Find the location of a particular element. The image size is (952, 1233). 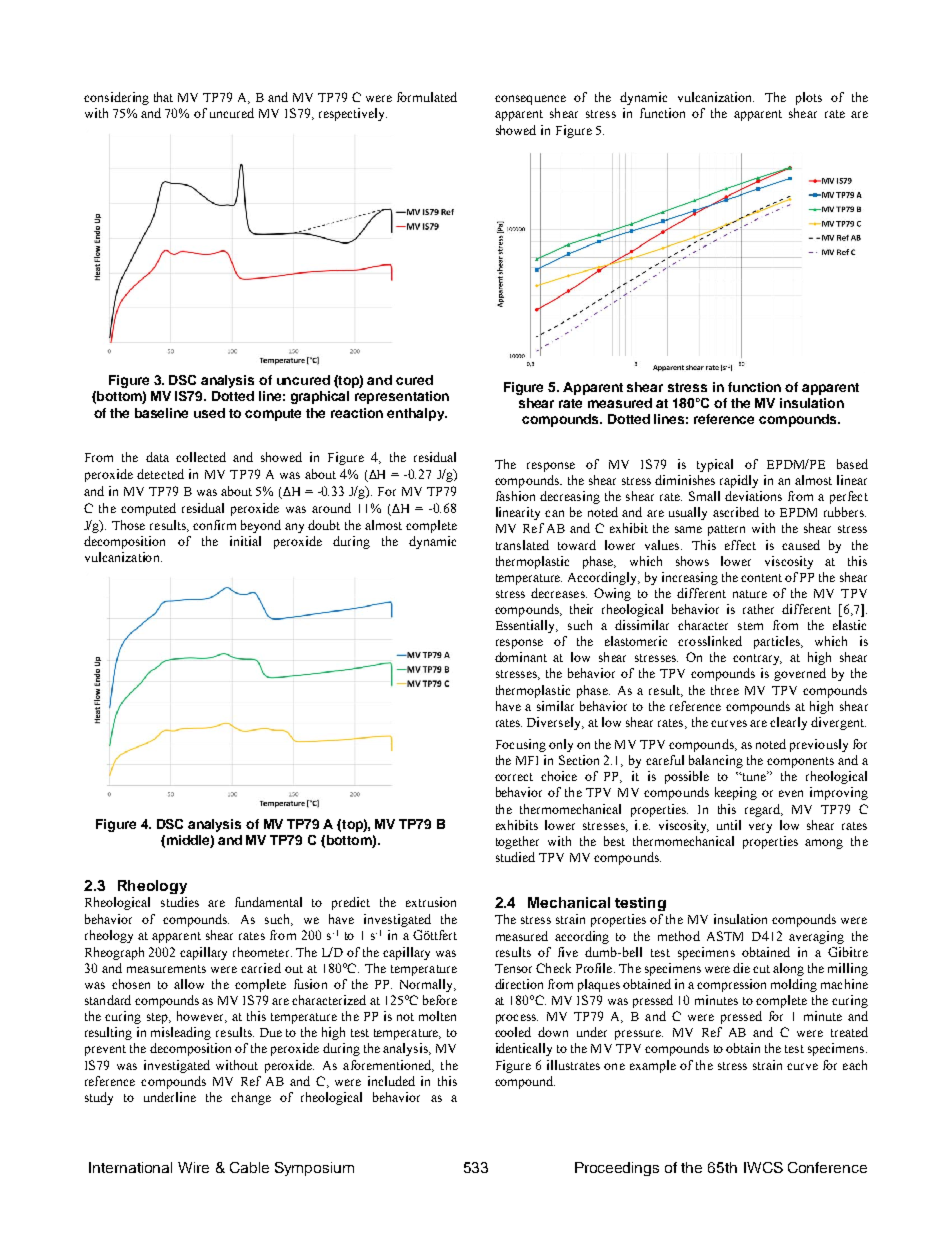

clearly is located at coordinates (788, 723).
